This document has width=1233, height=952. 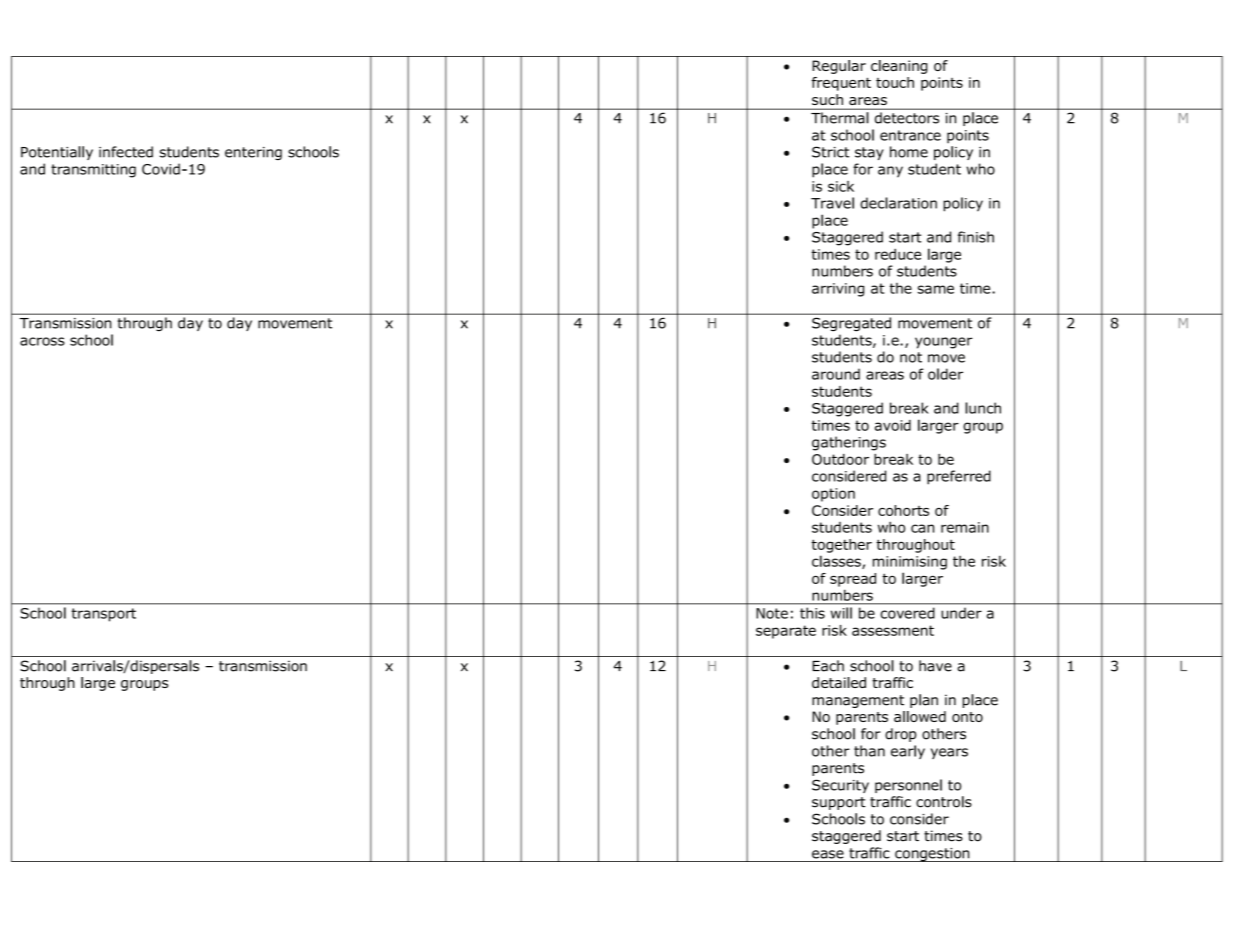 What do you see at coordinates (42, 341) in the document?
I see `across` at bounding box center [42, 341].
